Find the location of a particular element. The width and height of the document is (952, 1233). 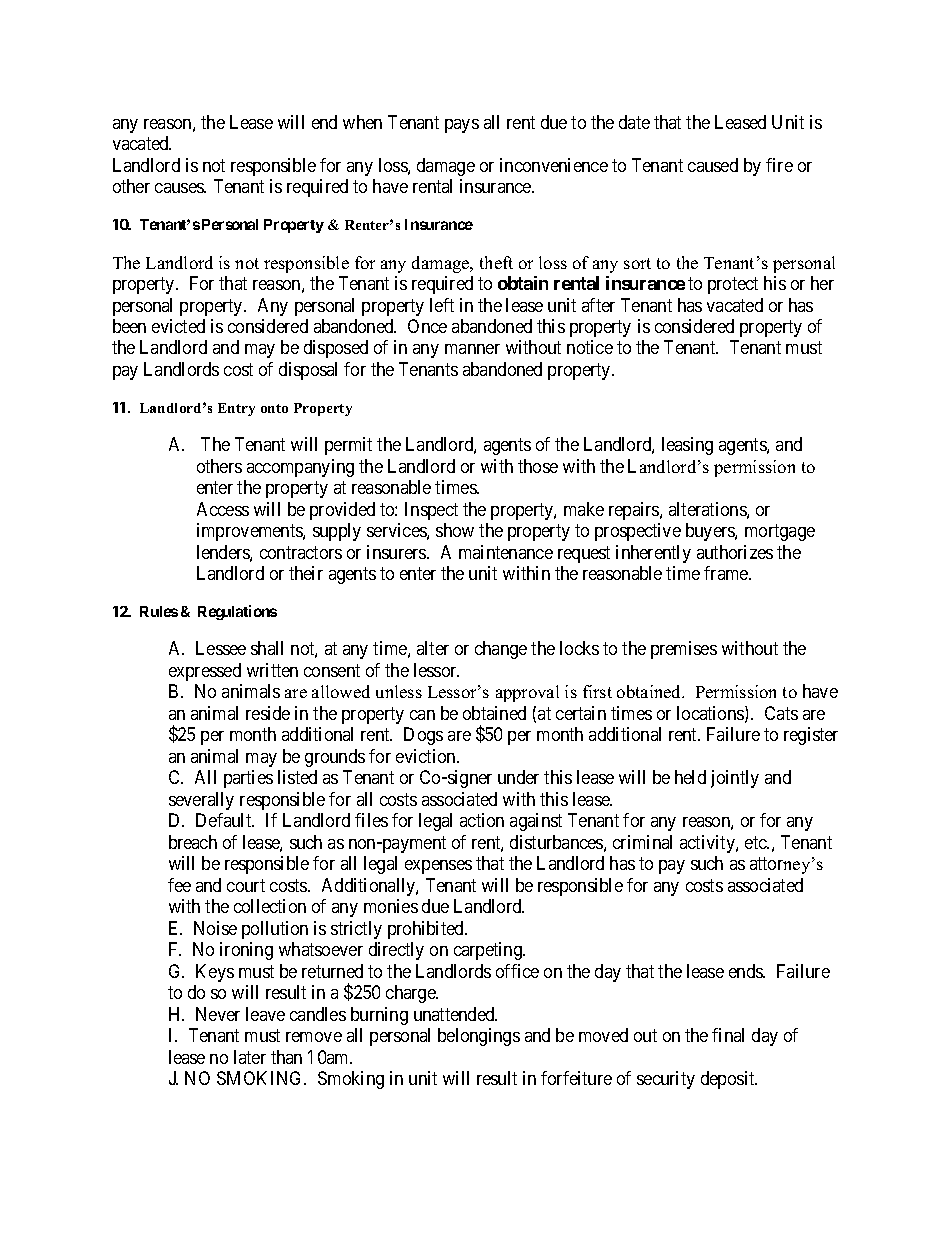

pays is located at coordinates (462, 126).
